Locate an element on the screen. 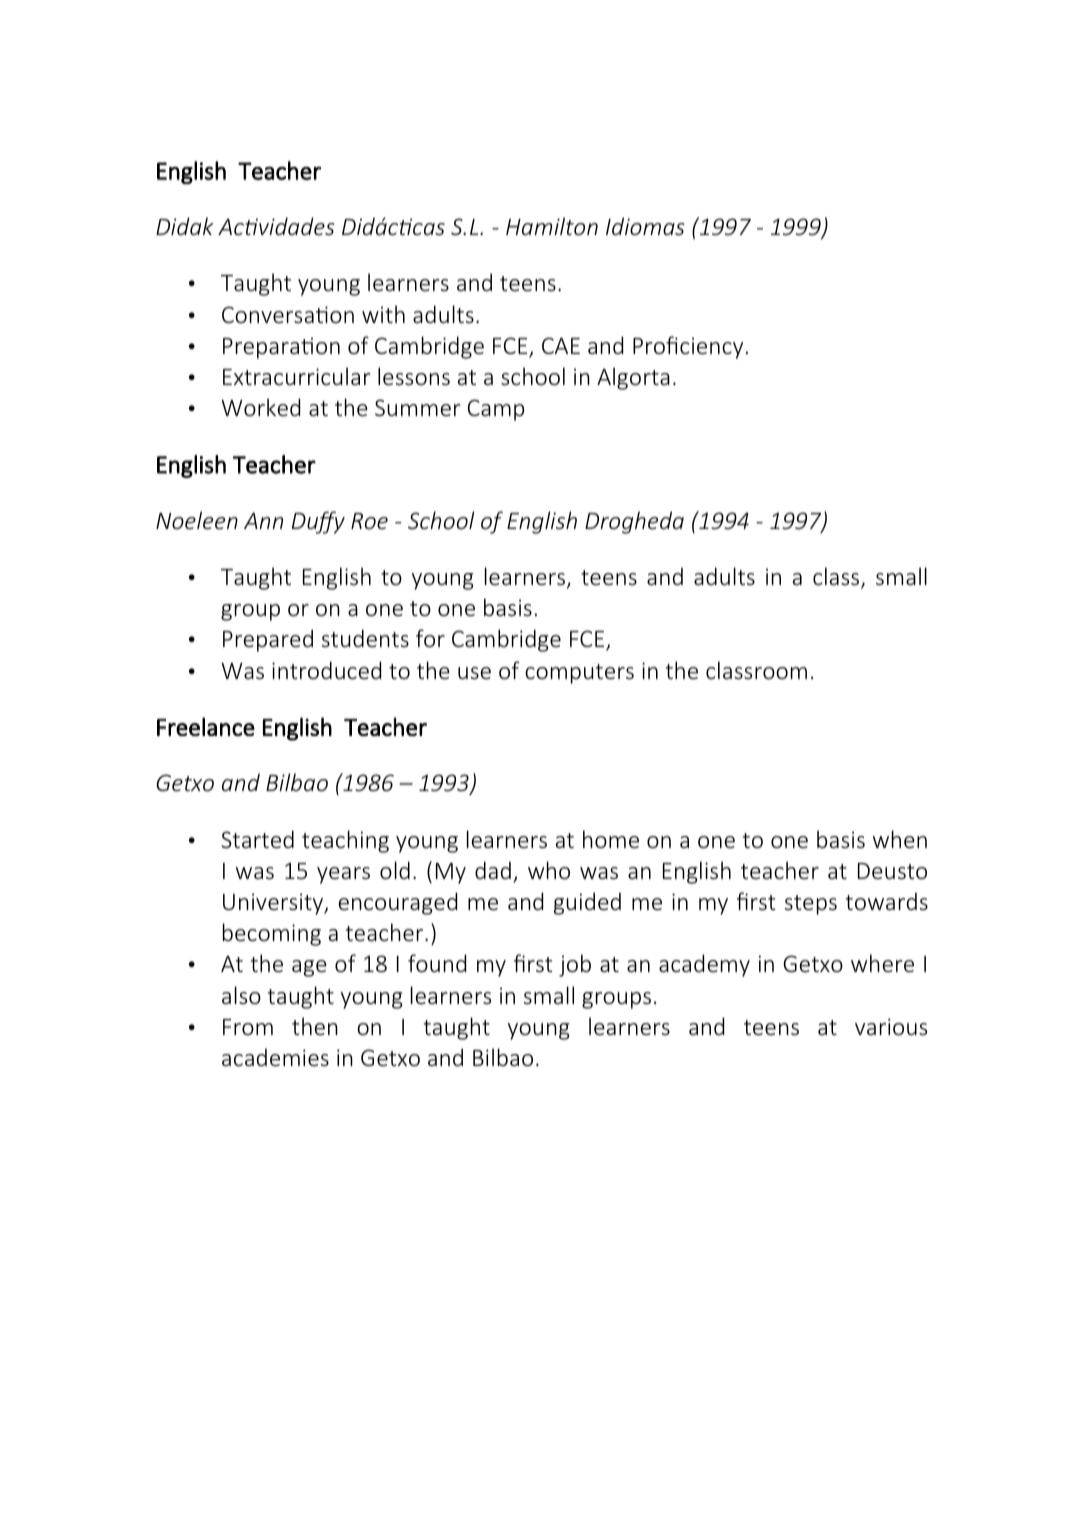  then is located at coordinates (315, 1026).
